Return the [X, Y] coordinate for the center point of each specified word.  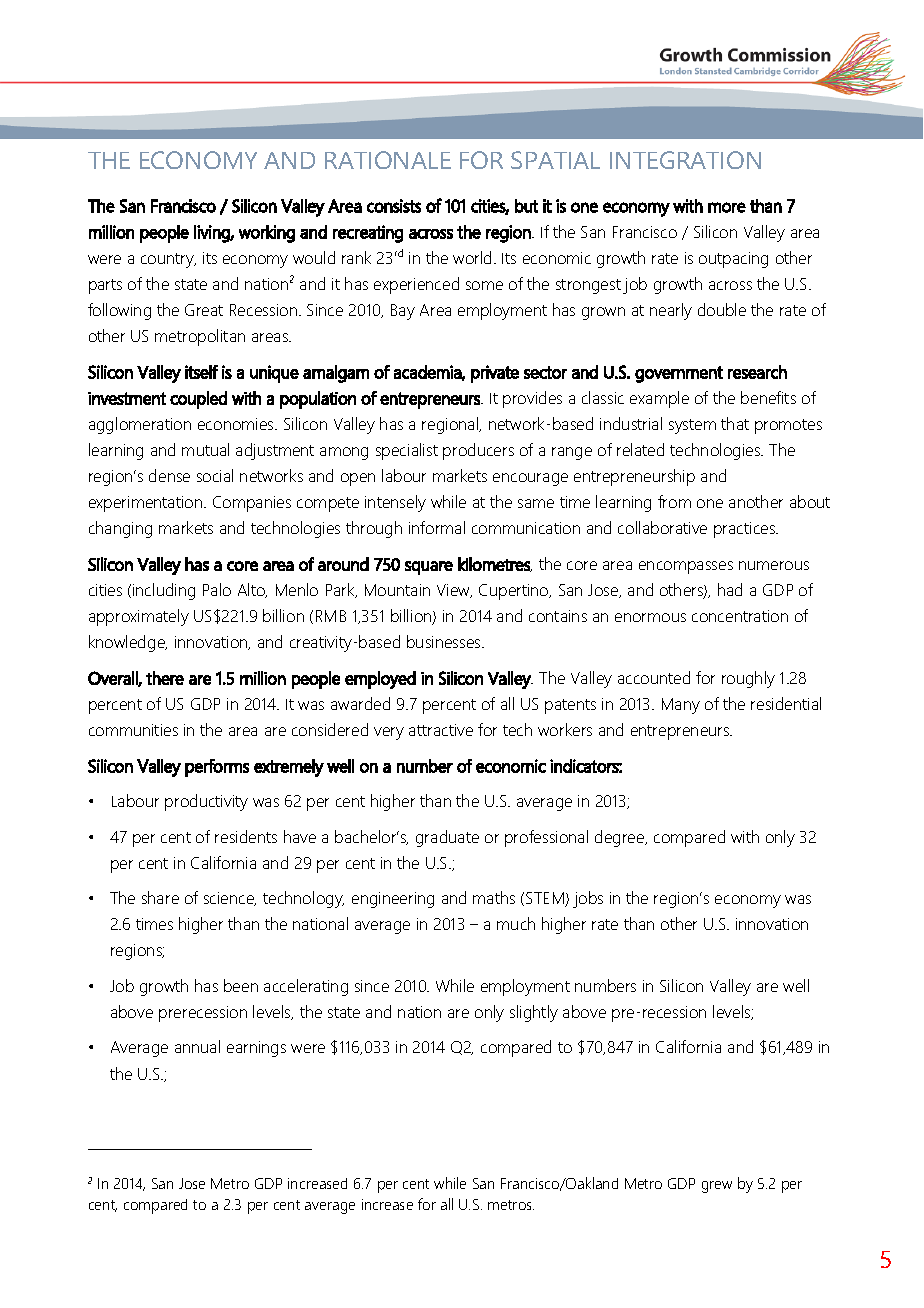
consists [394, 206]
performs [217, 768]
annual [197, 1046]
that [735, 423]
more [727, 207]
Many [681, 706]
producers [478, 451]
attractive [441, 730]
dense [169, 475]
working [267, 234]
